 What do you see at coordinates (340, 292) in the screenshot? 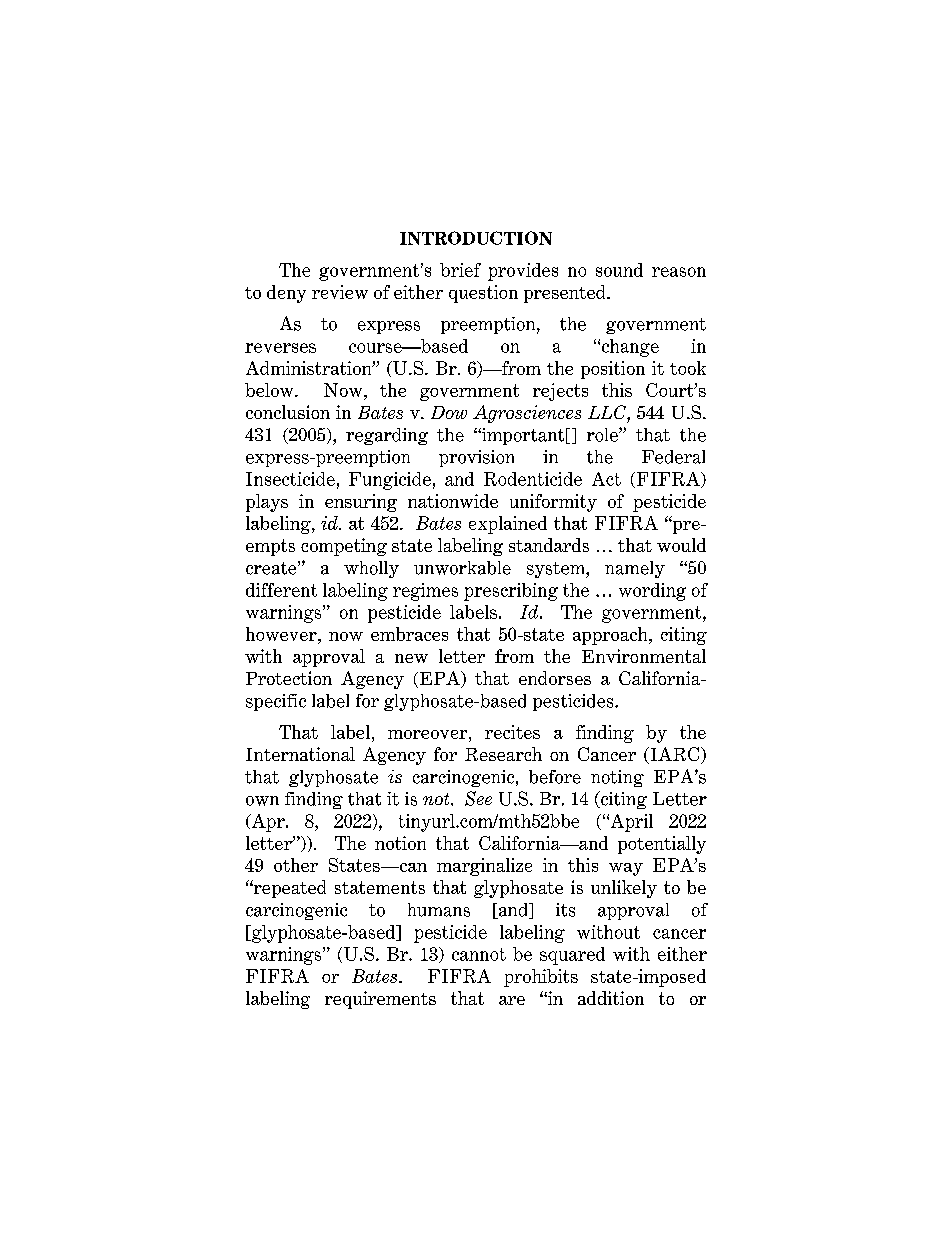
I see `review` at bounding box center [340, 292].
